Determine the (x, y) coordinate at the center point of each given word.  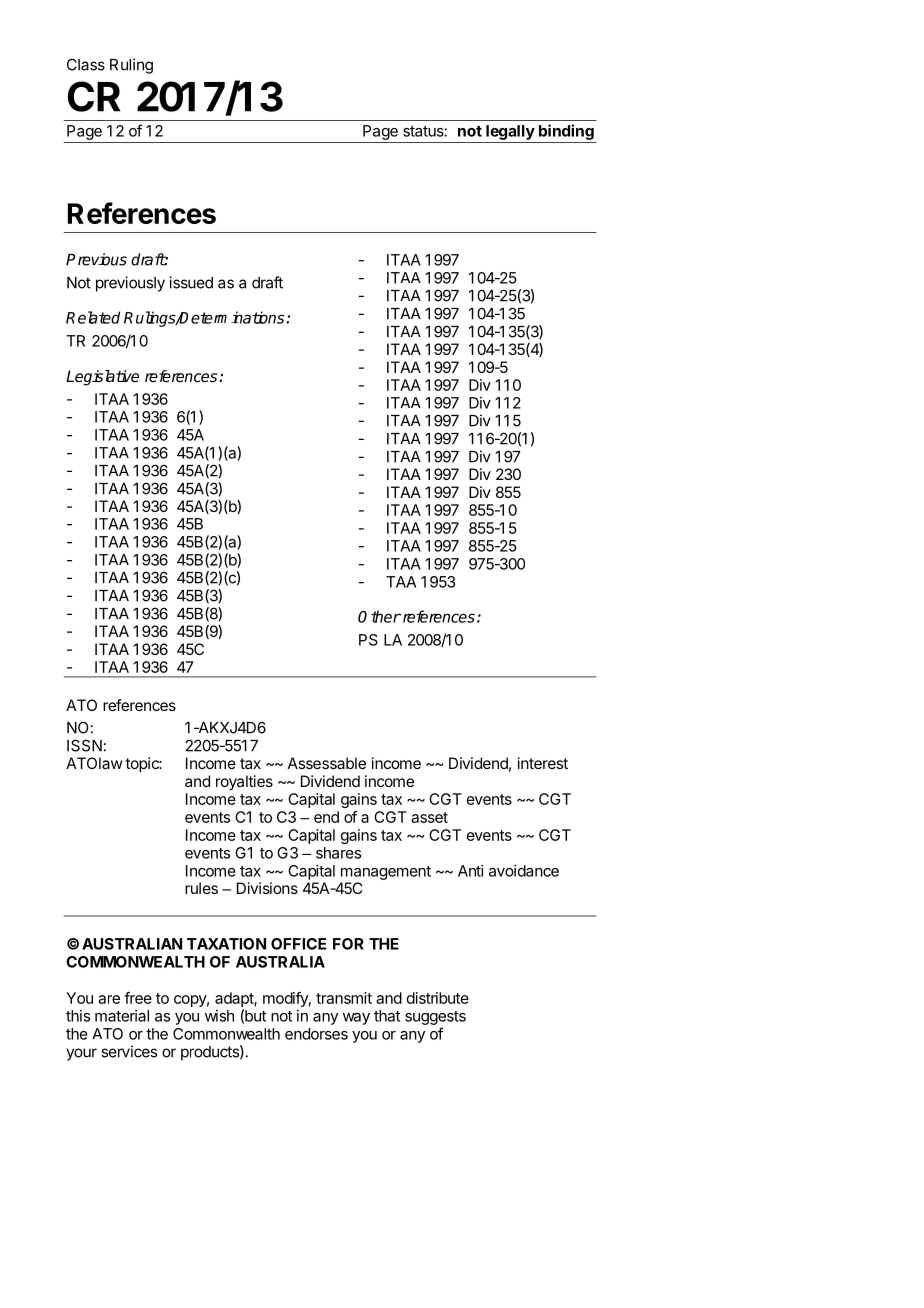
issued (191, 282)
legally (510, 132)
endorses (316, 1034)
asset (429, 817)
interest (543, 763)
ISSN (84, 745)
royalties (244, 783)
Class (86, 64)
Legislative (102, 378)
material (122, 1016)
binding (566, 132)
